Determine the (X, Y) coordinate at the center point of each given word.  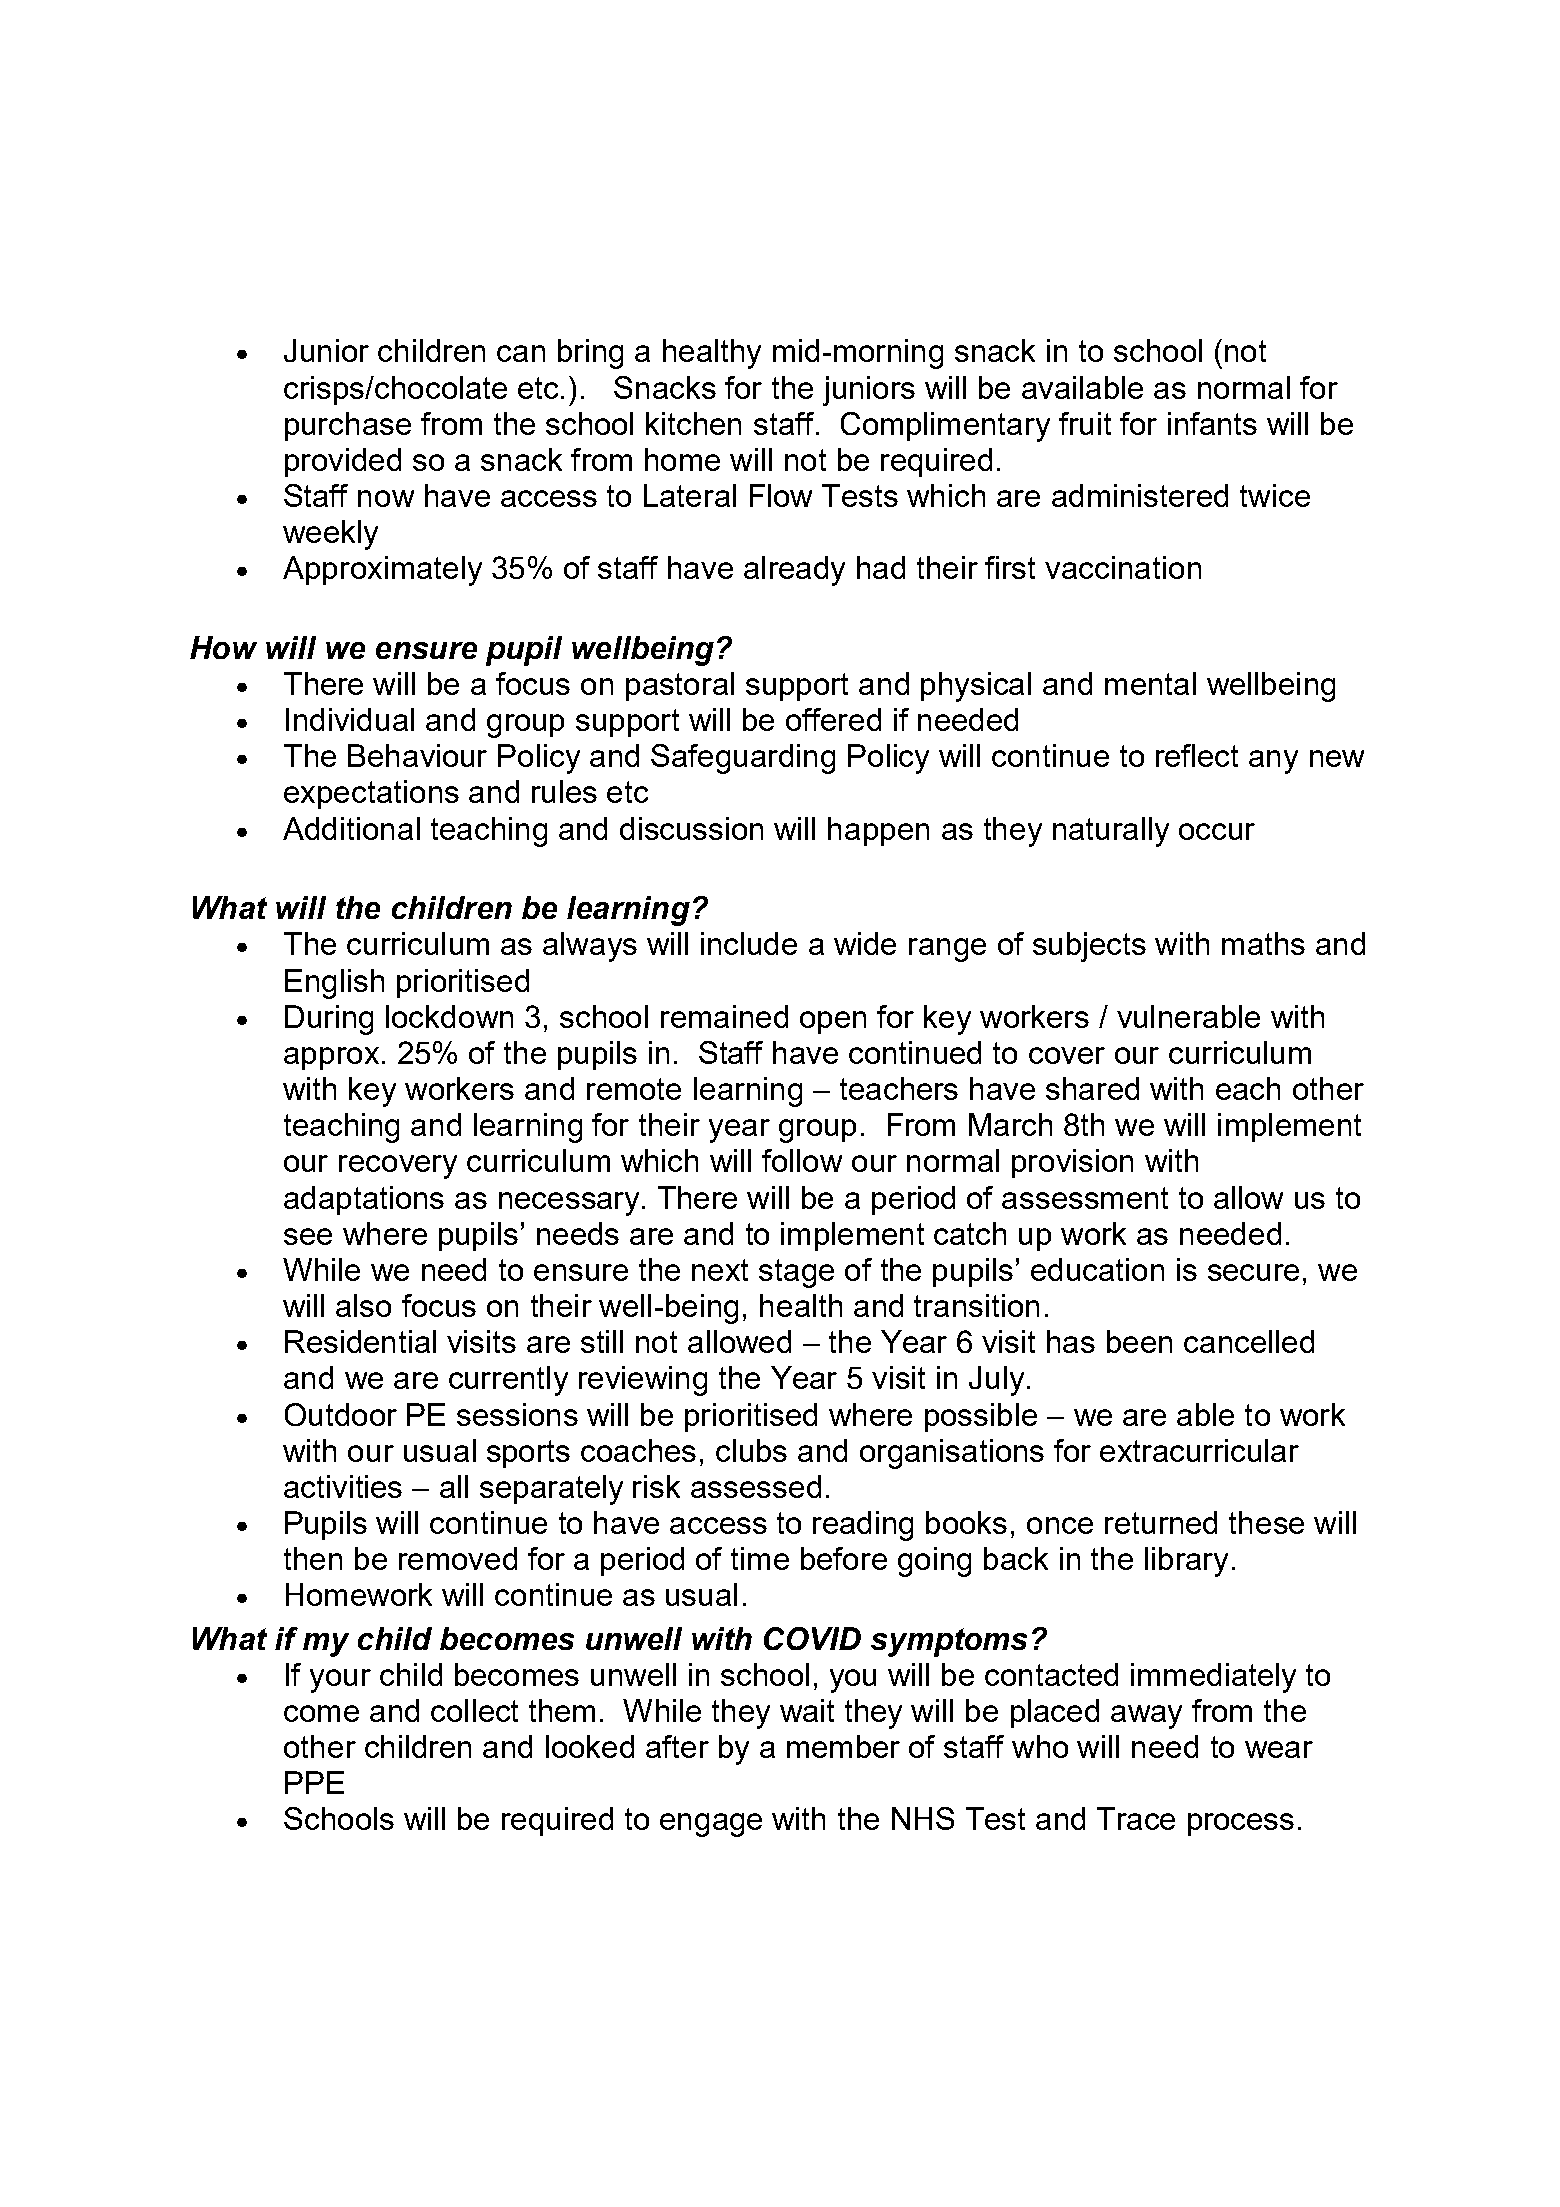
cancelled (1249, 1341)
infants (1212, 423)
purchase (348, 426)
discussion (691, 828)
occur (1217, 831)
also (363, 1305)
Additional (351, 828)
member (843, 1746)
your (340, 1681)
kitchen (693, 423)
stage (796, 1273)
